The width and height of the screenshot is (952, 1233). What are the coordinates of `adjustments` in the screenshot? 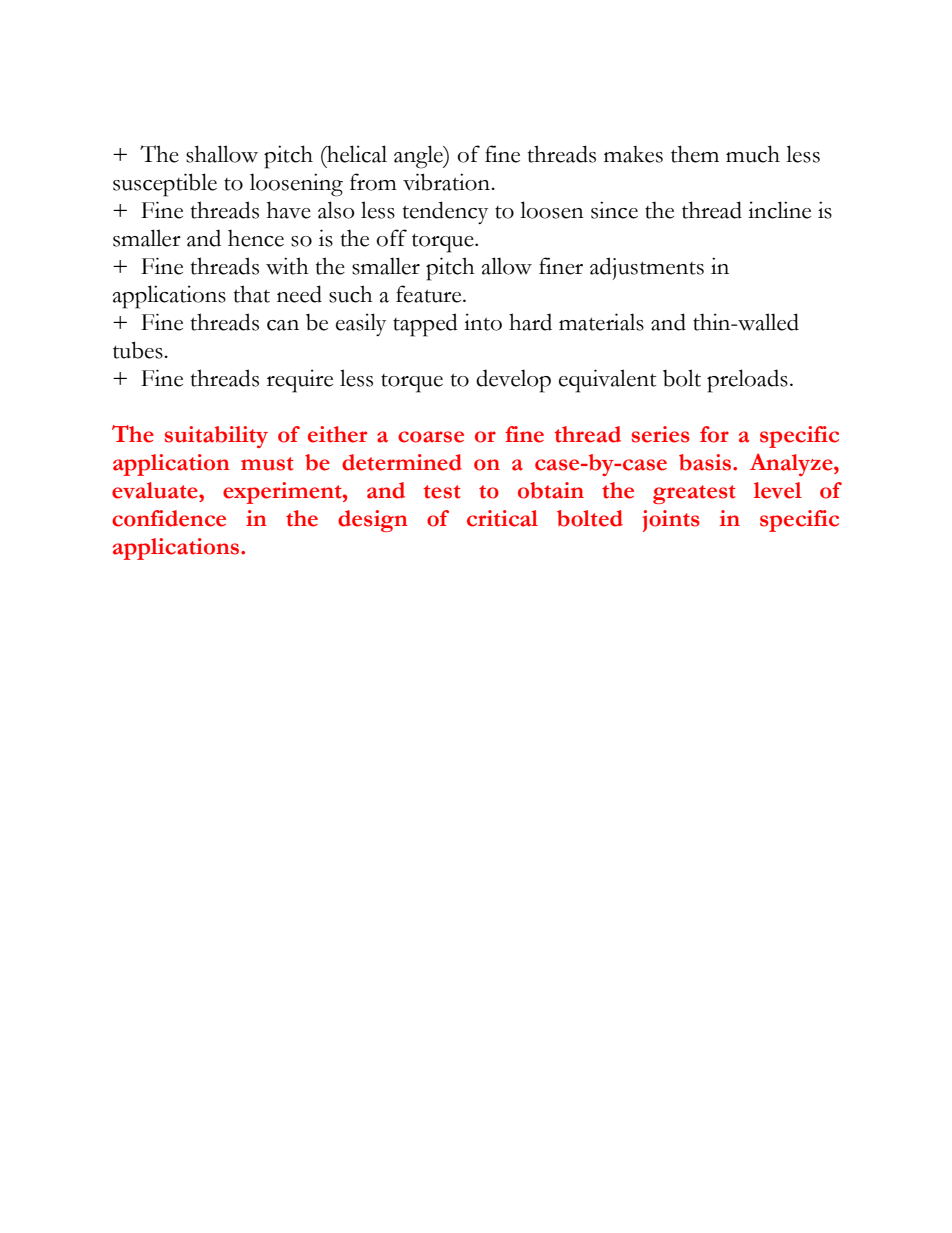 It's located at (647, 268).
